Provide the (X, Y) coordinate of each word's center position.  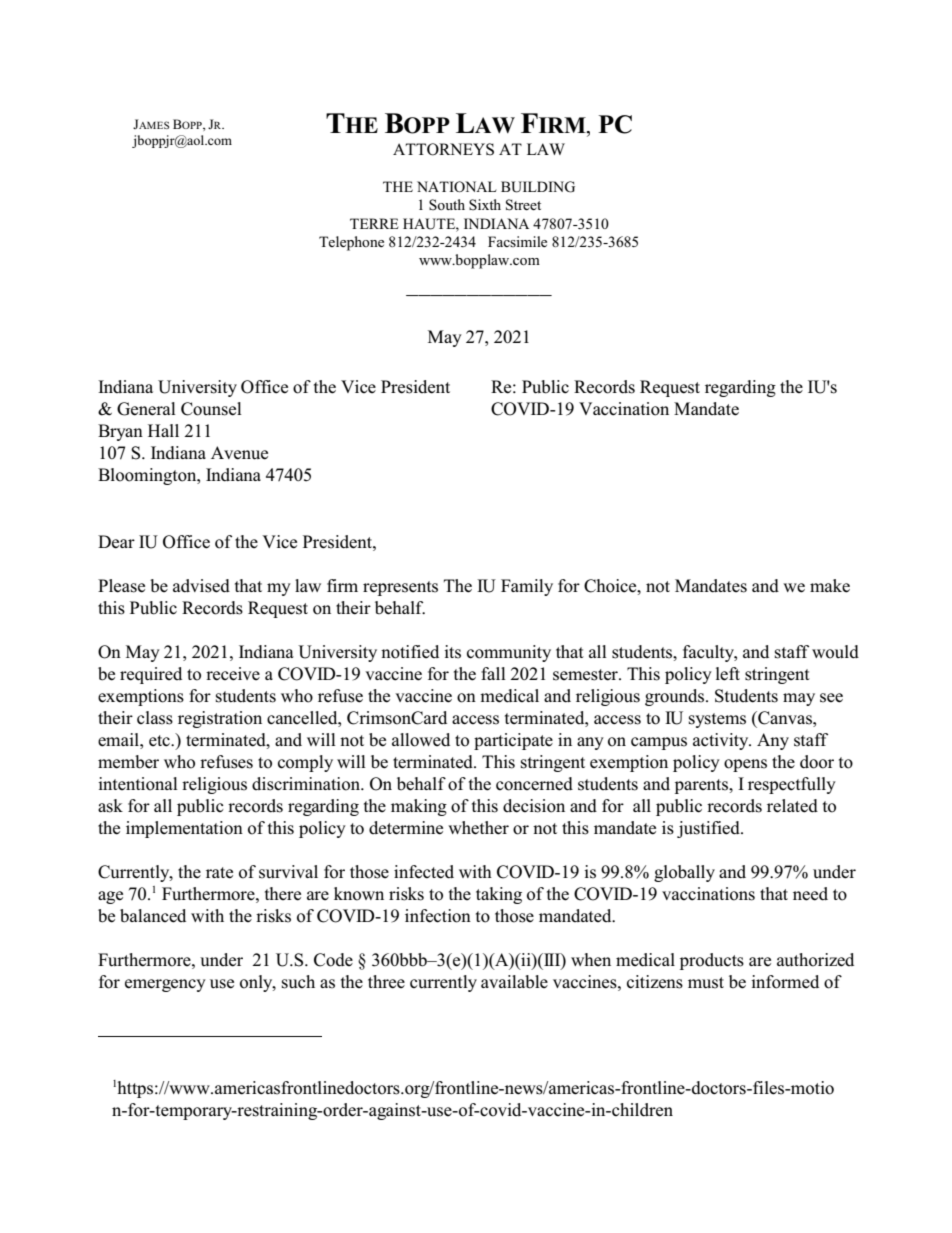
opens (745, 765)
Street (523, 205)
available (514, 982)
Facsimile (517, 241)
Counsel (211, 409)
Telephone (351, 243)
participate (513, 741)
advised (201, 586)
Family (527, 587)
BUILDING (538, 187)
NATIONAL (457, 187)
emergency (165, 985)
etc (160, 741)
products (712, 961)
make (830, 586)
